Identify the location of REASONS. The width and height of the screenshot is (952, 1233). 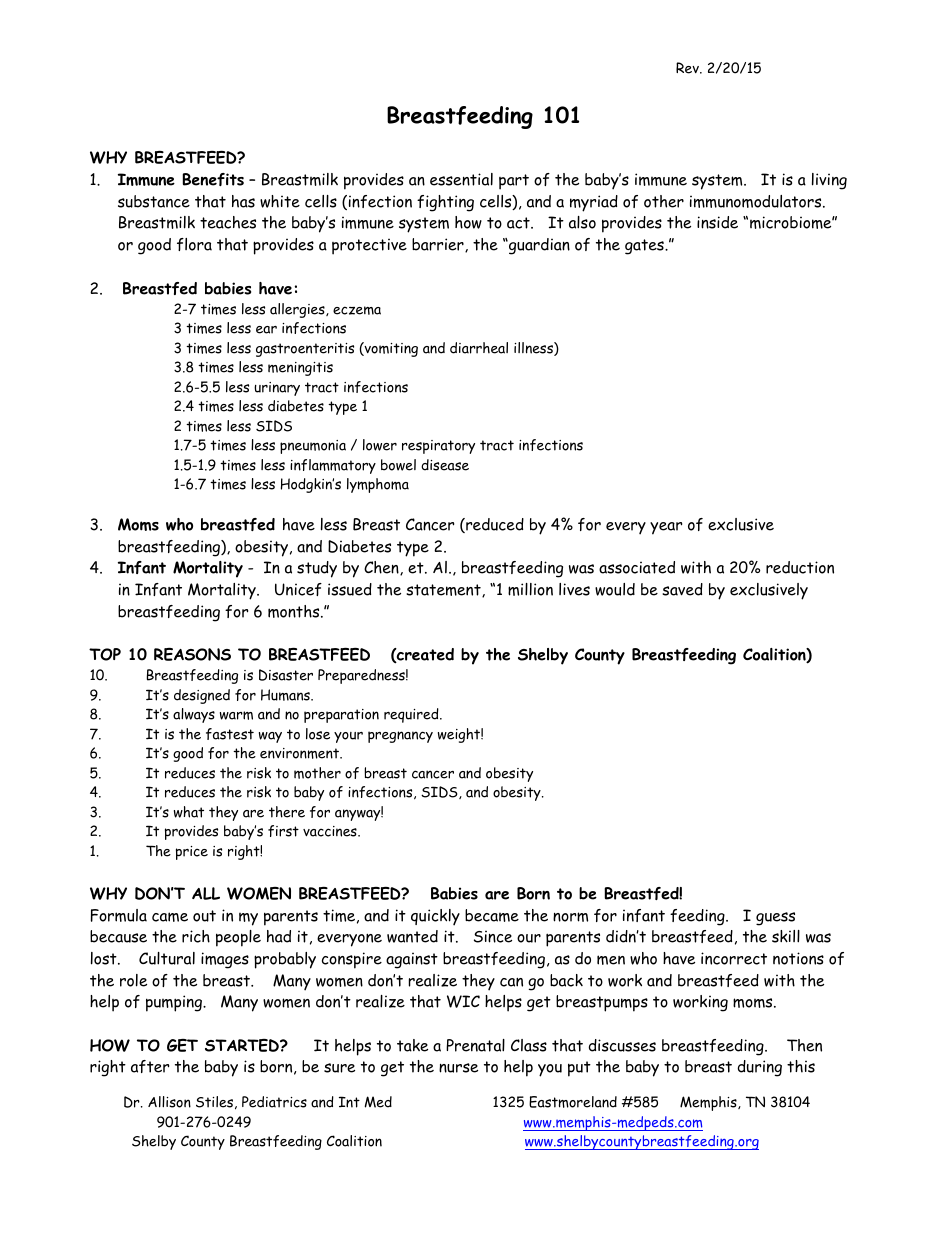
(192, 654).
